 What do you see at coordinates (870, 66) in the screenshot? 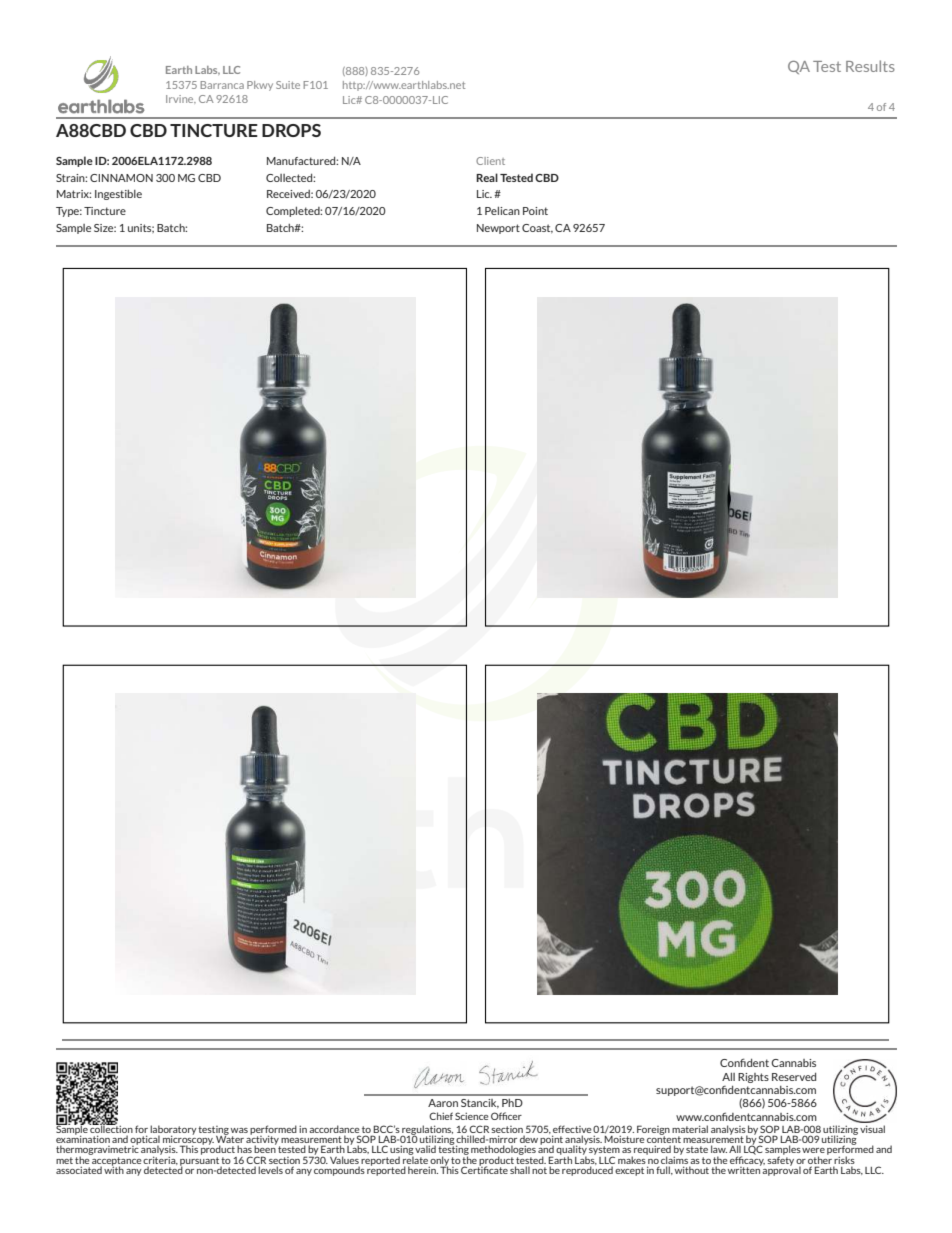
I see `Results` at bounding box center [870, 66].
